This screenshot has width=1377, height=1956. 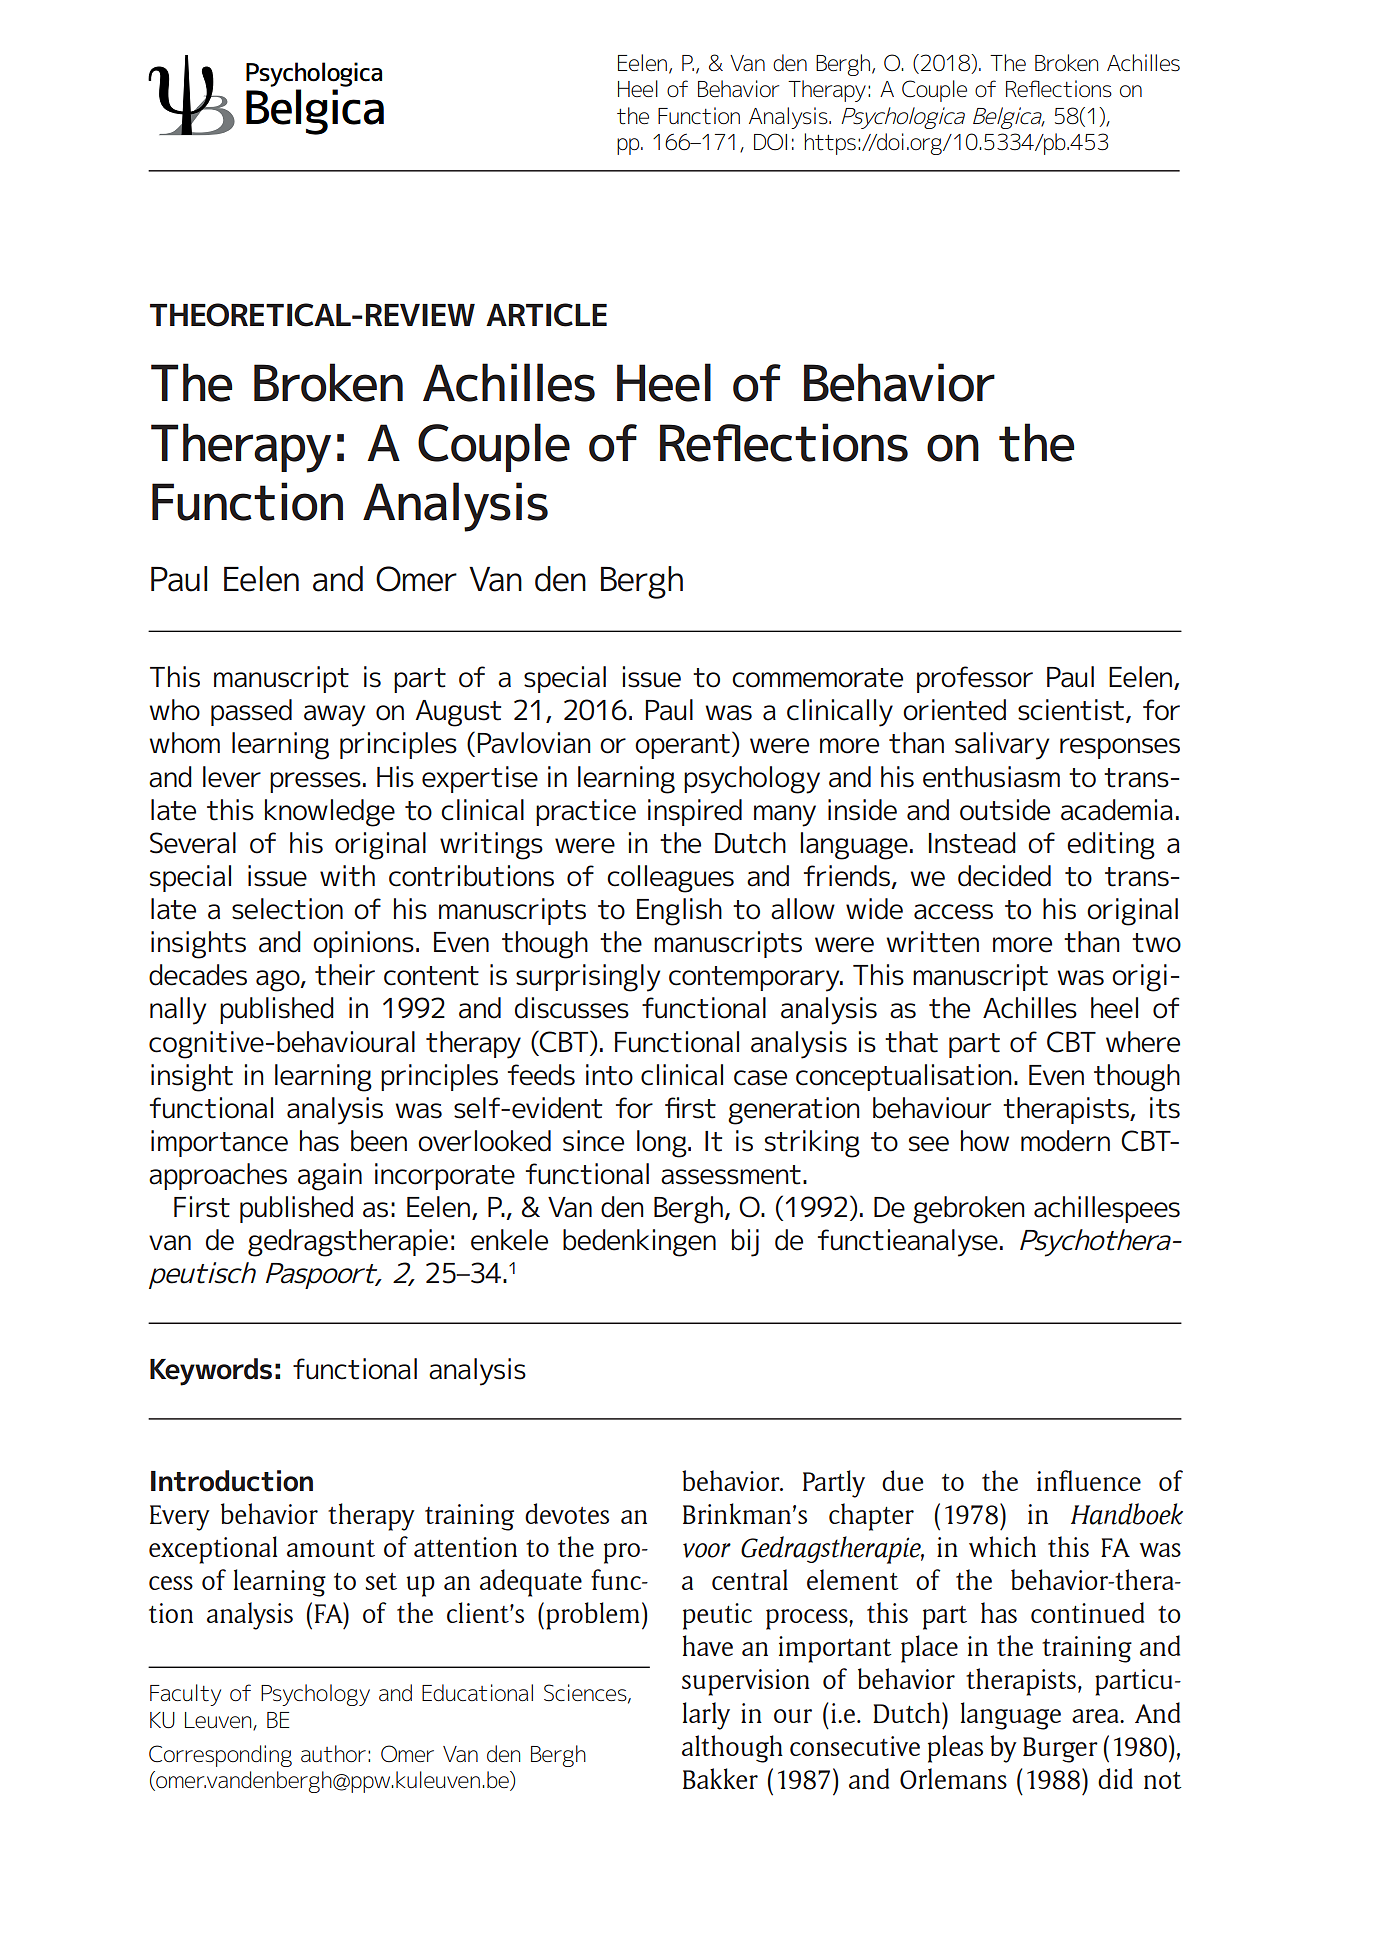 What do you see at coordinates (333, 1754) in the screenshot?
I see `author` at bounding box center [333, 1754].
